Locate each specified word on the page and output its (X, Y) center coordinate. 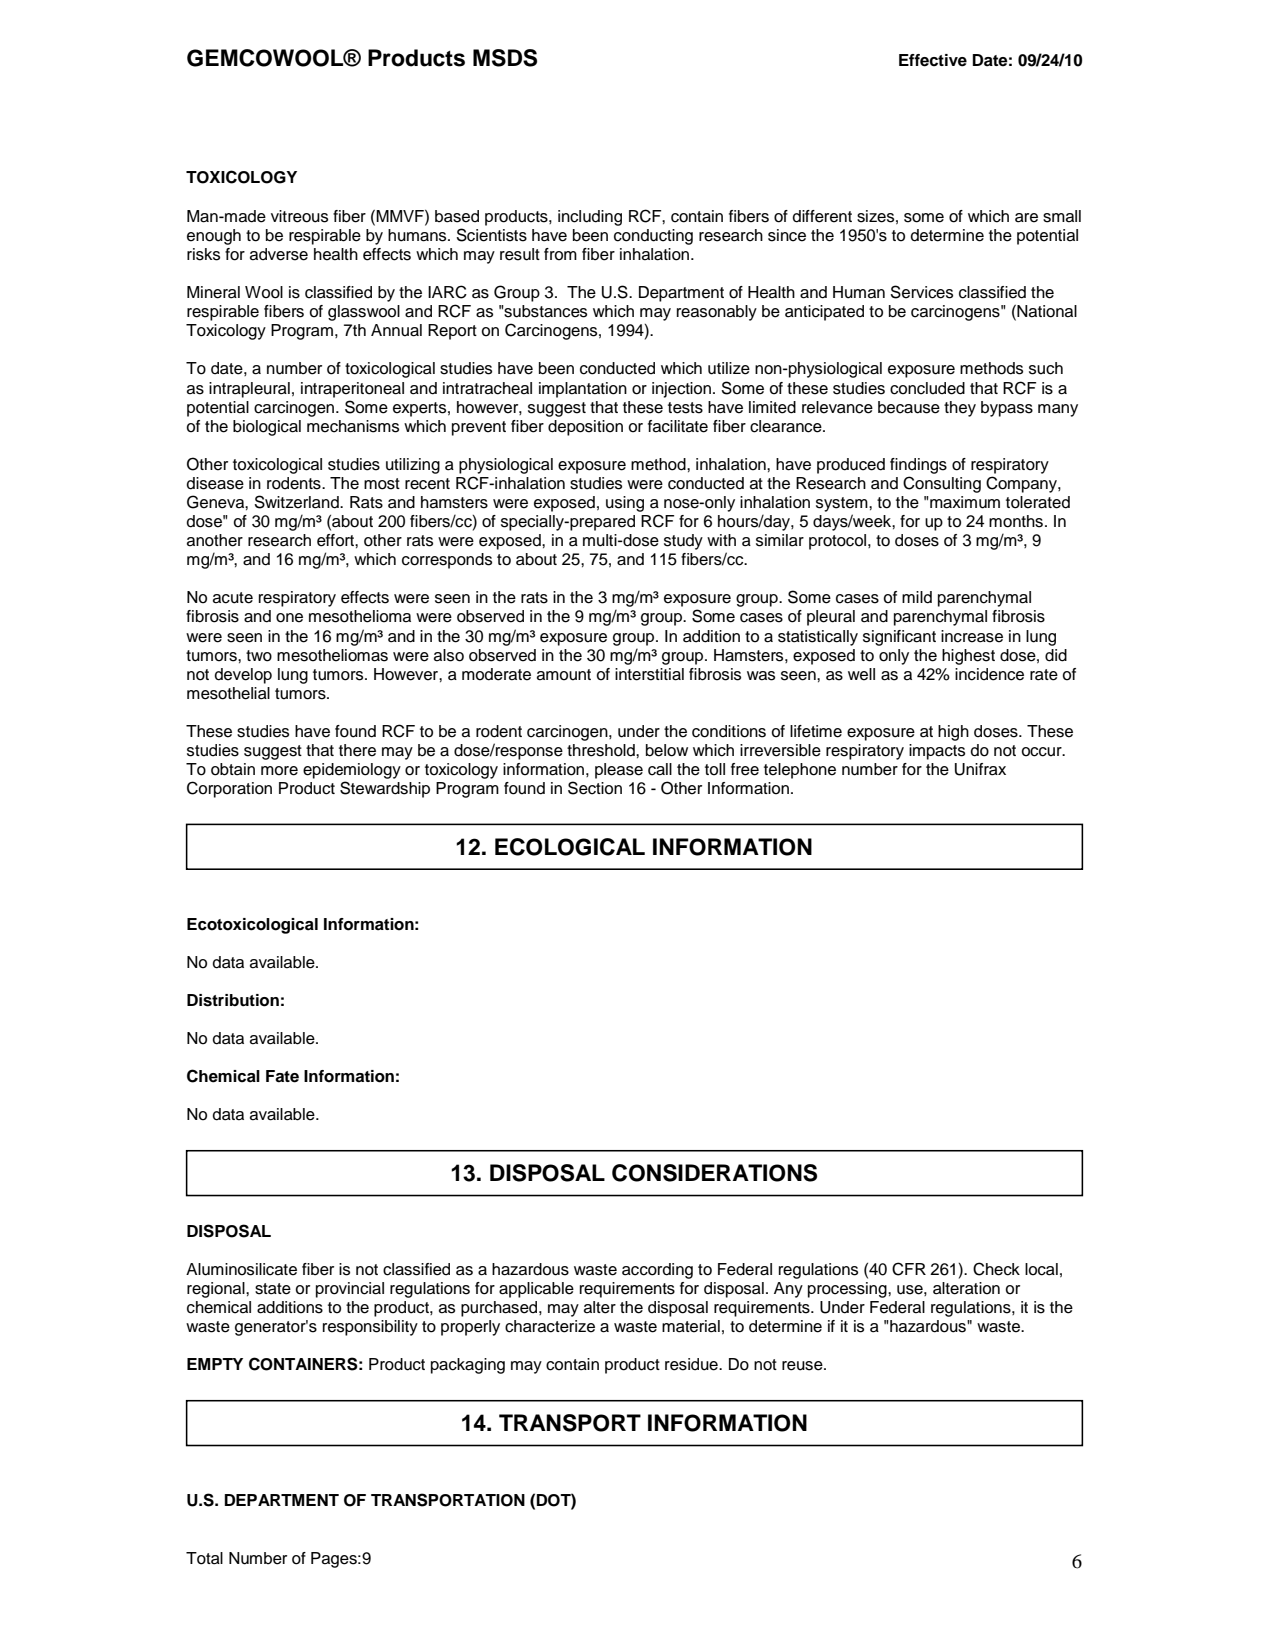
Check (996, 1269)
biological (267, 428)
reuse (803, 1366)
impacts (937, 752)
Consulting (942, 484)
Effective (933, 60)
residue (692, 1364)
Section (595, 788)
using (625, 504)
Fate (282, 1076)
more (279, 771)
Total (204, 1558)
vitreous (299, 216)
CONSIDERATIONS (714, 1173)
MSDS (505, 58)
